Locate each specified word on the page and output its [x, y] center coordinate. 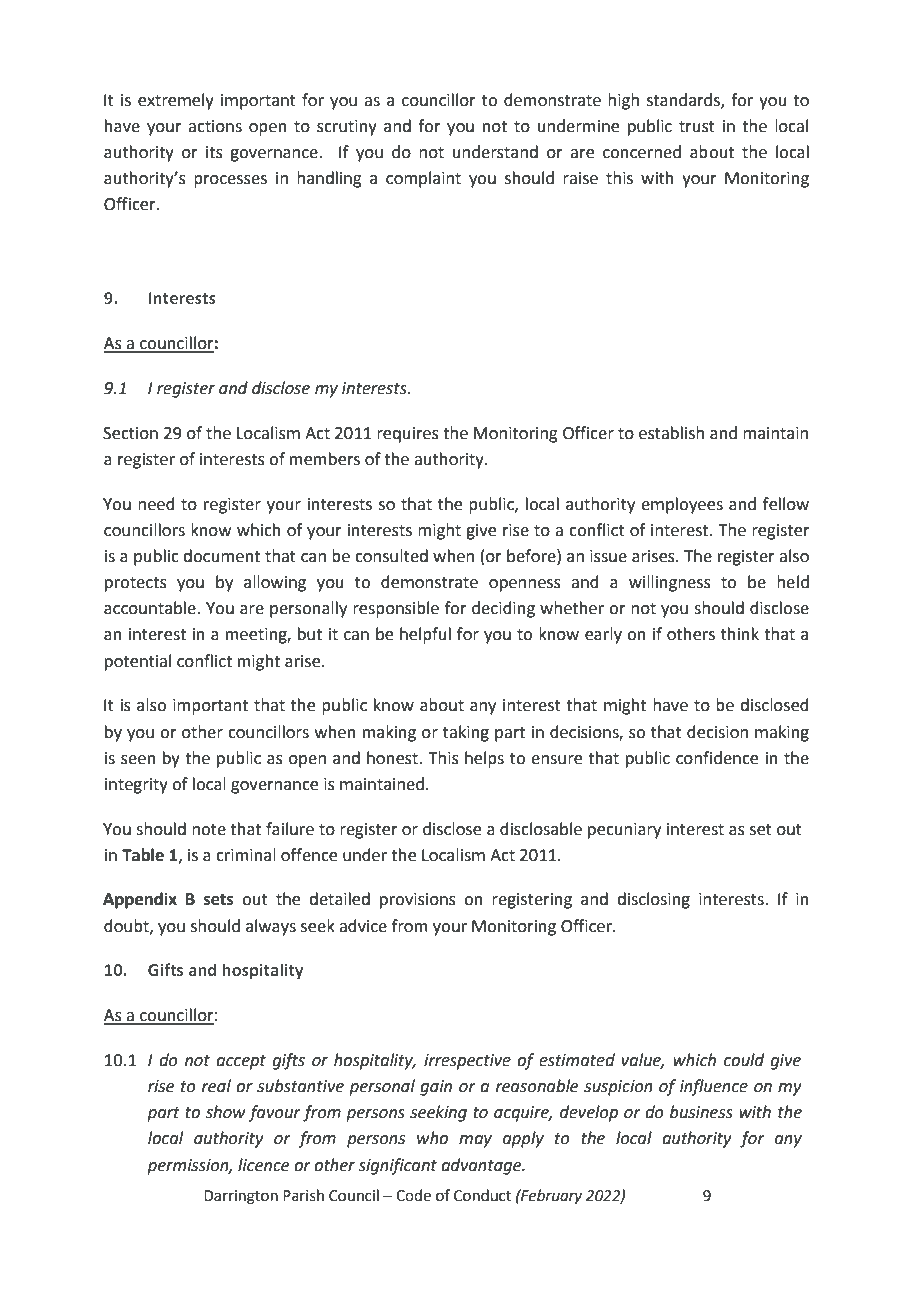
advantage [482, 1166]
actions [215, 126]
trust [697, 127]
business [701, 1112]
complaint [423, 179]
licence [263, 1165]
